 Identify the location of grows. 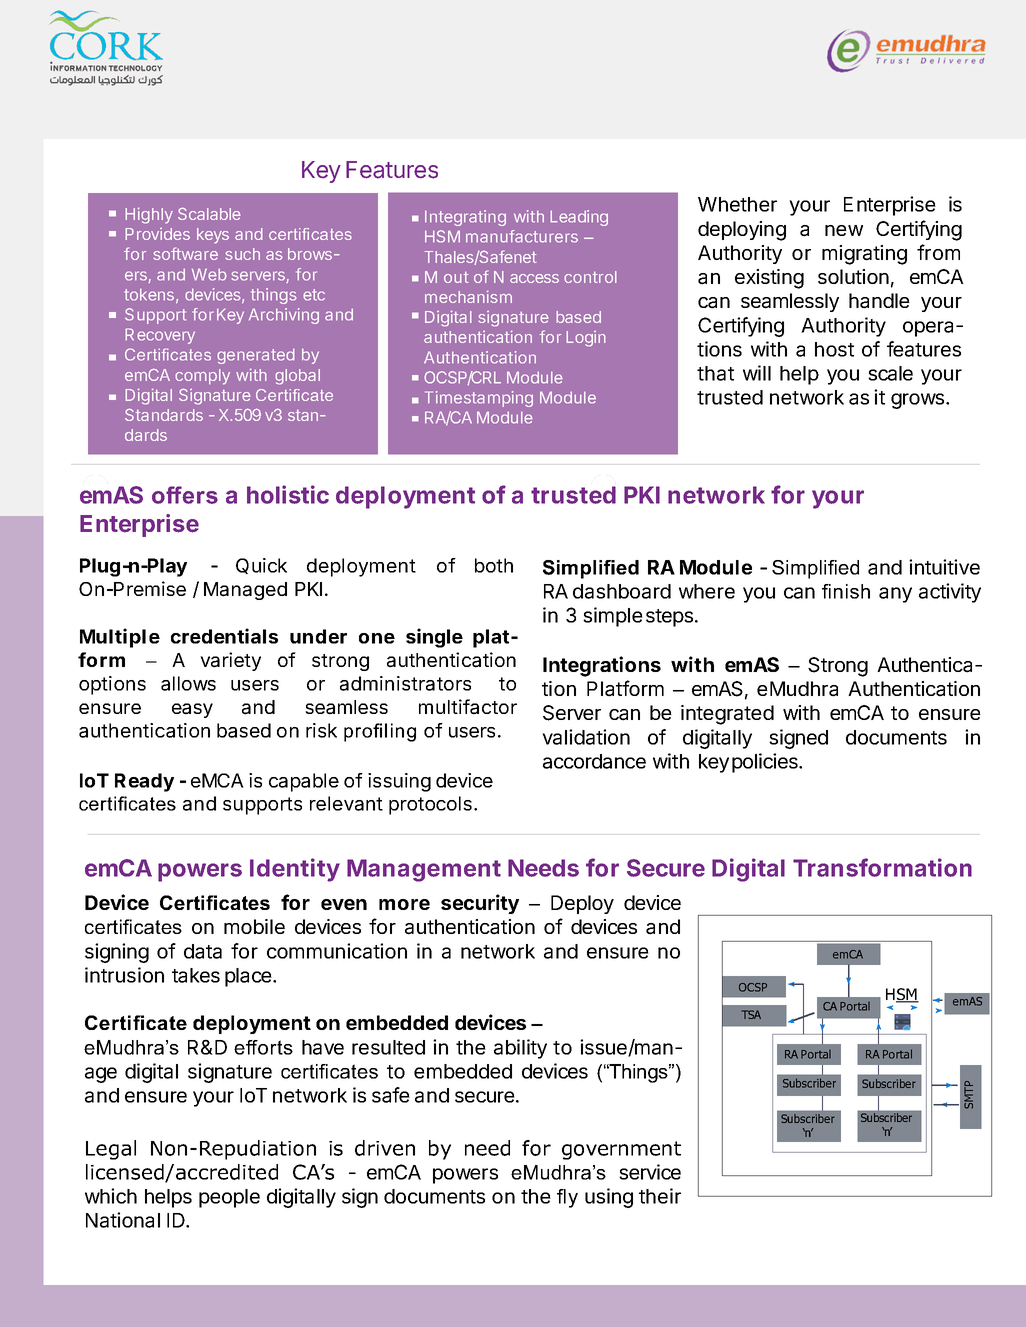
(917, 401).
